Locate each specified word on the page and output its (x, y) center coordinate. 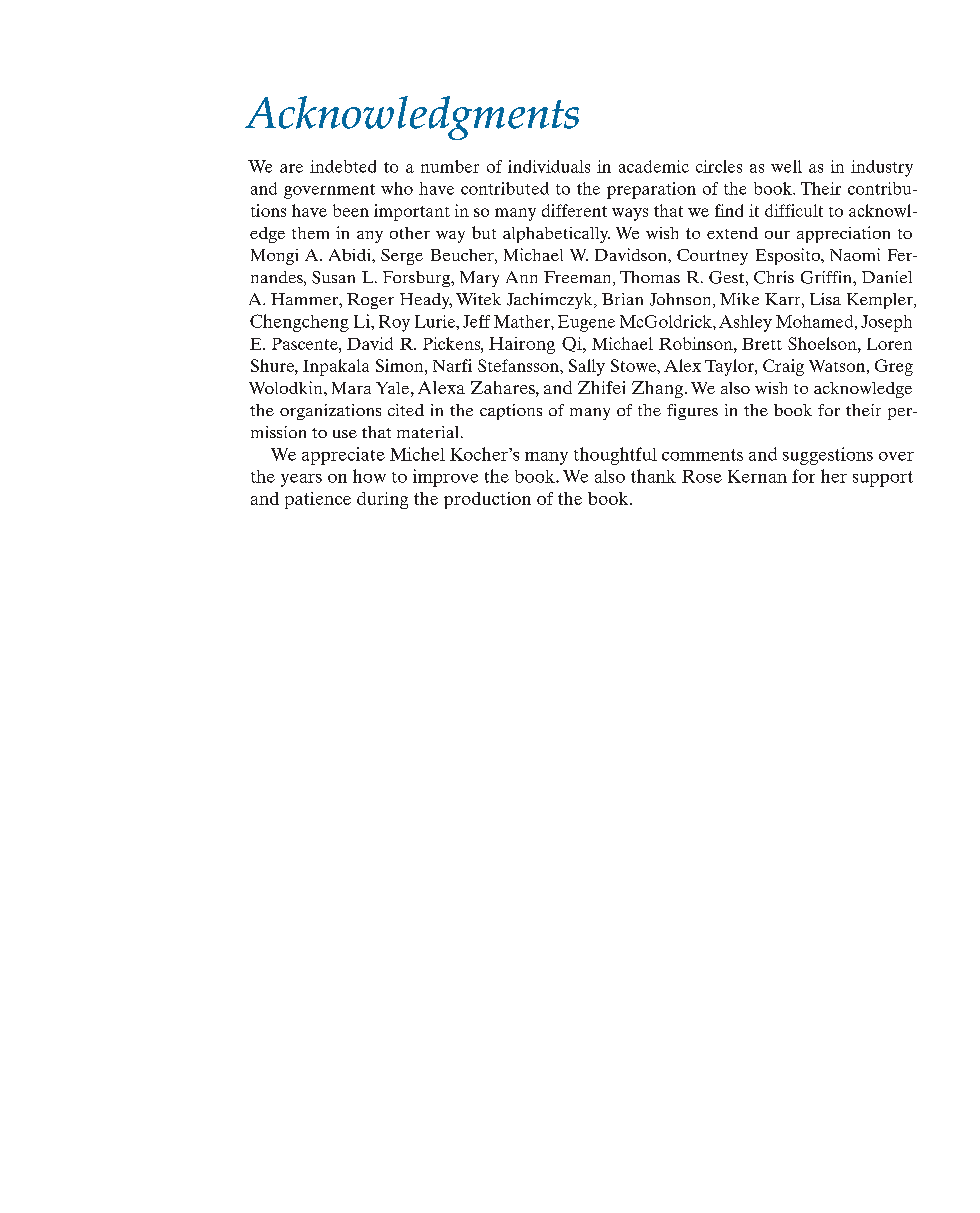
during (382, 500)
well (786, 166)
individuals (549, 166)
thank (653, 476)
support (883, 479)
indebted (343, 166)
